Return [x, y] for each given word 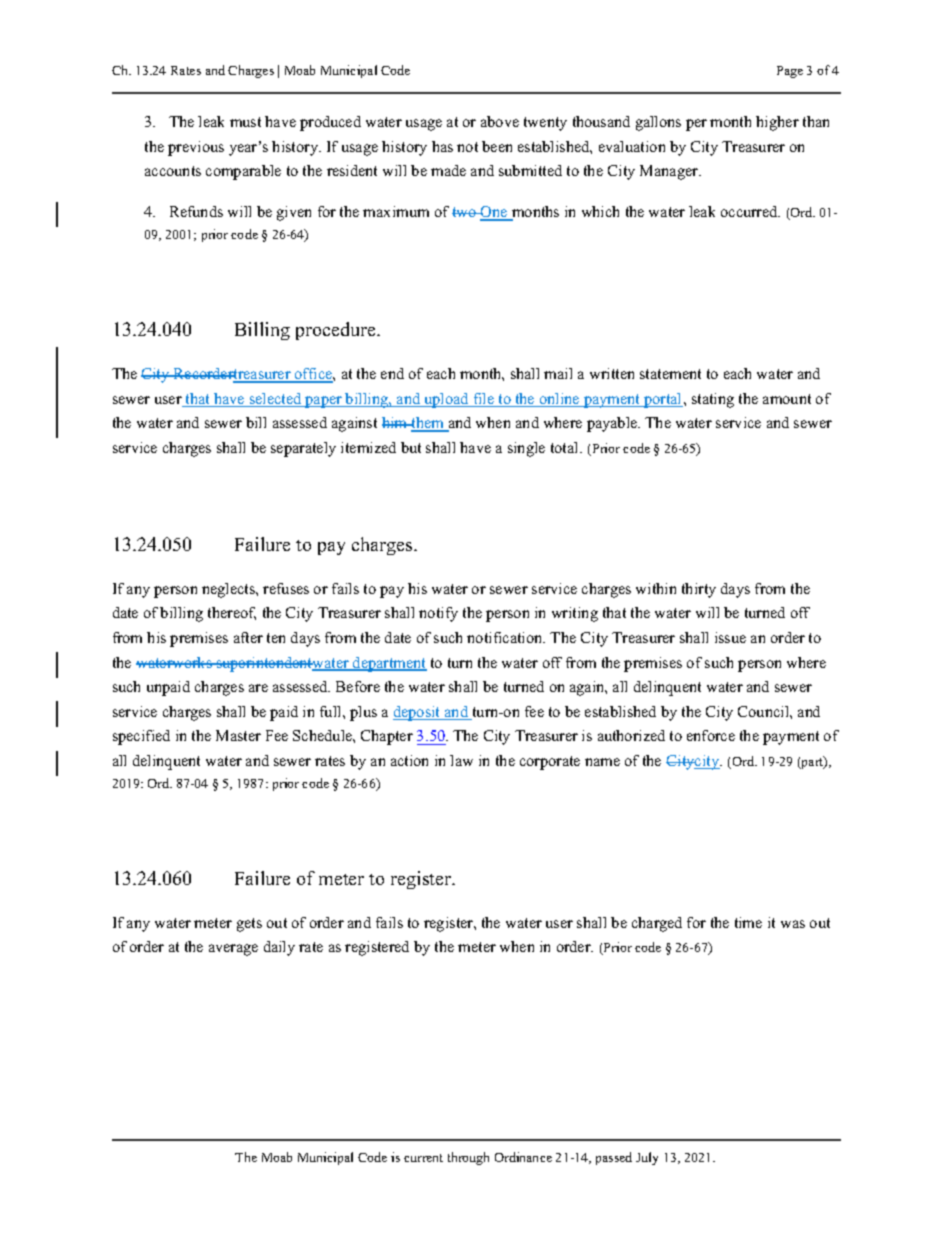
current [423, 1158]
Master [238, 735]
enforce [711, 735]
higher [777, 123]
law [461, 760]
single [526, 449]
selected [275, 400]
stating [713, 400]
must [245, 122]
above [500, 121]
